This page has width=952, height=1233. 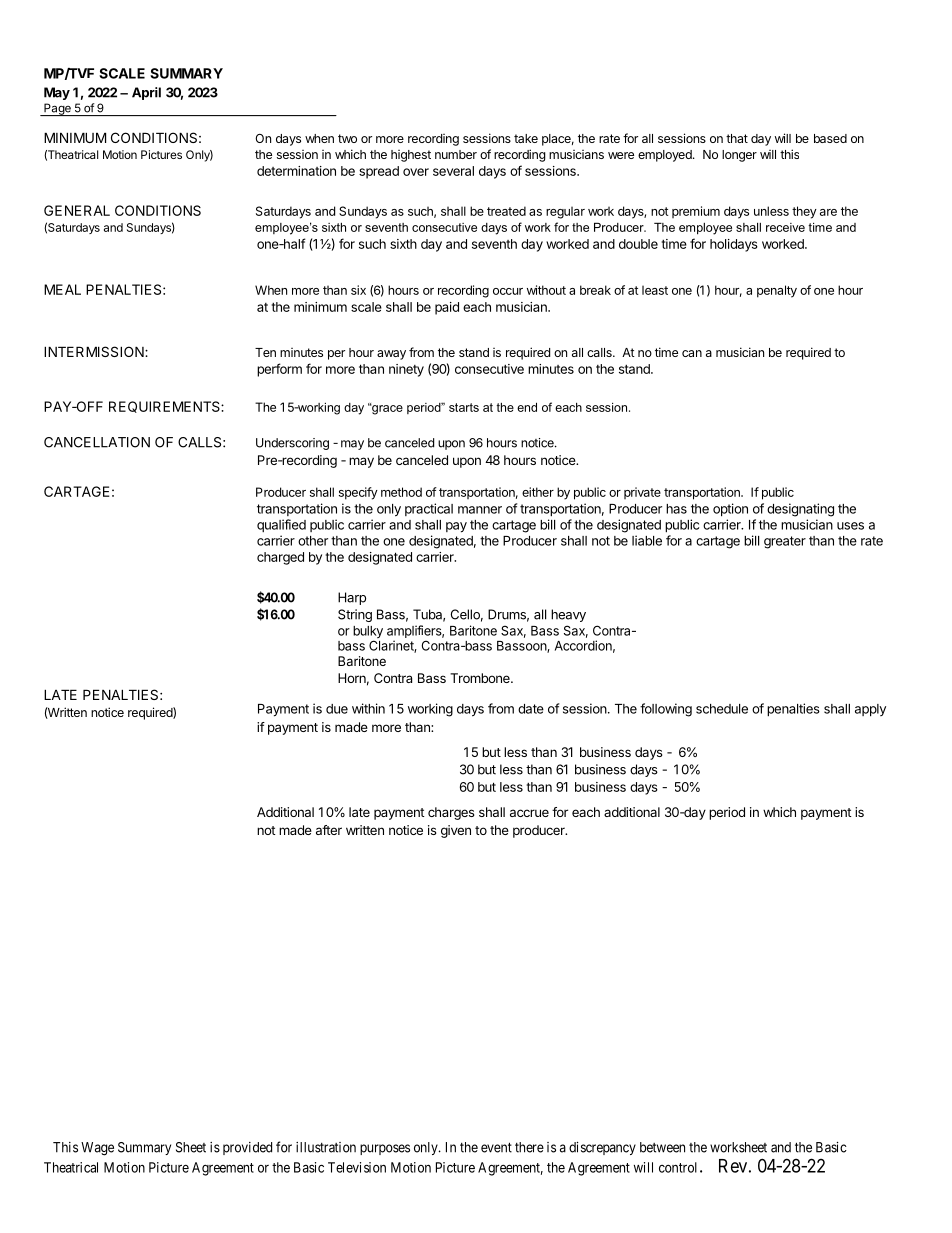 I want to click on bulky, so click(x=368, y=633).
